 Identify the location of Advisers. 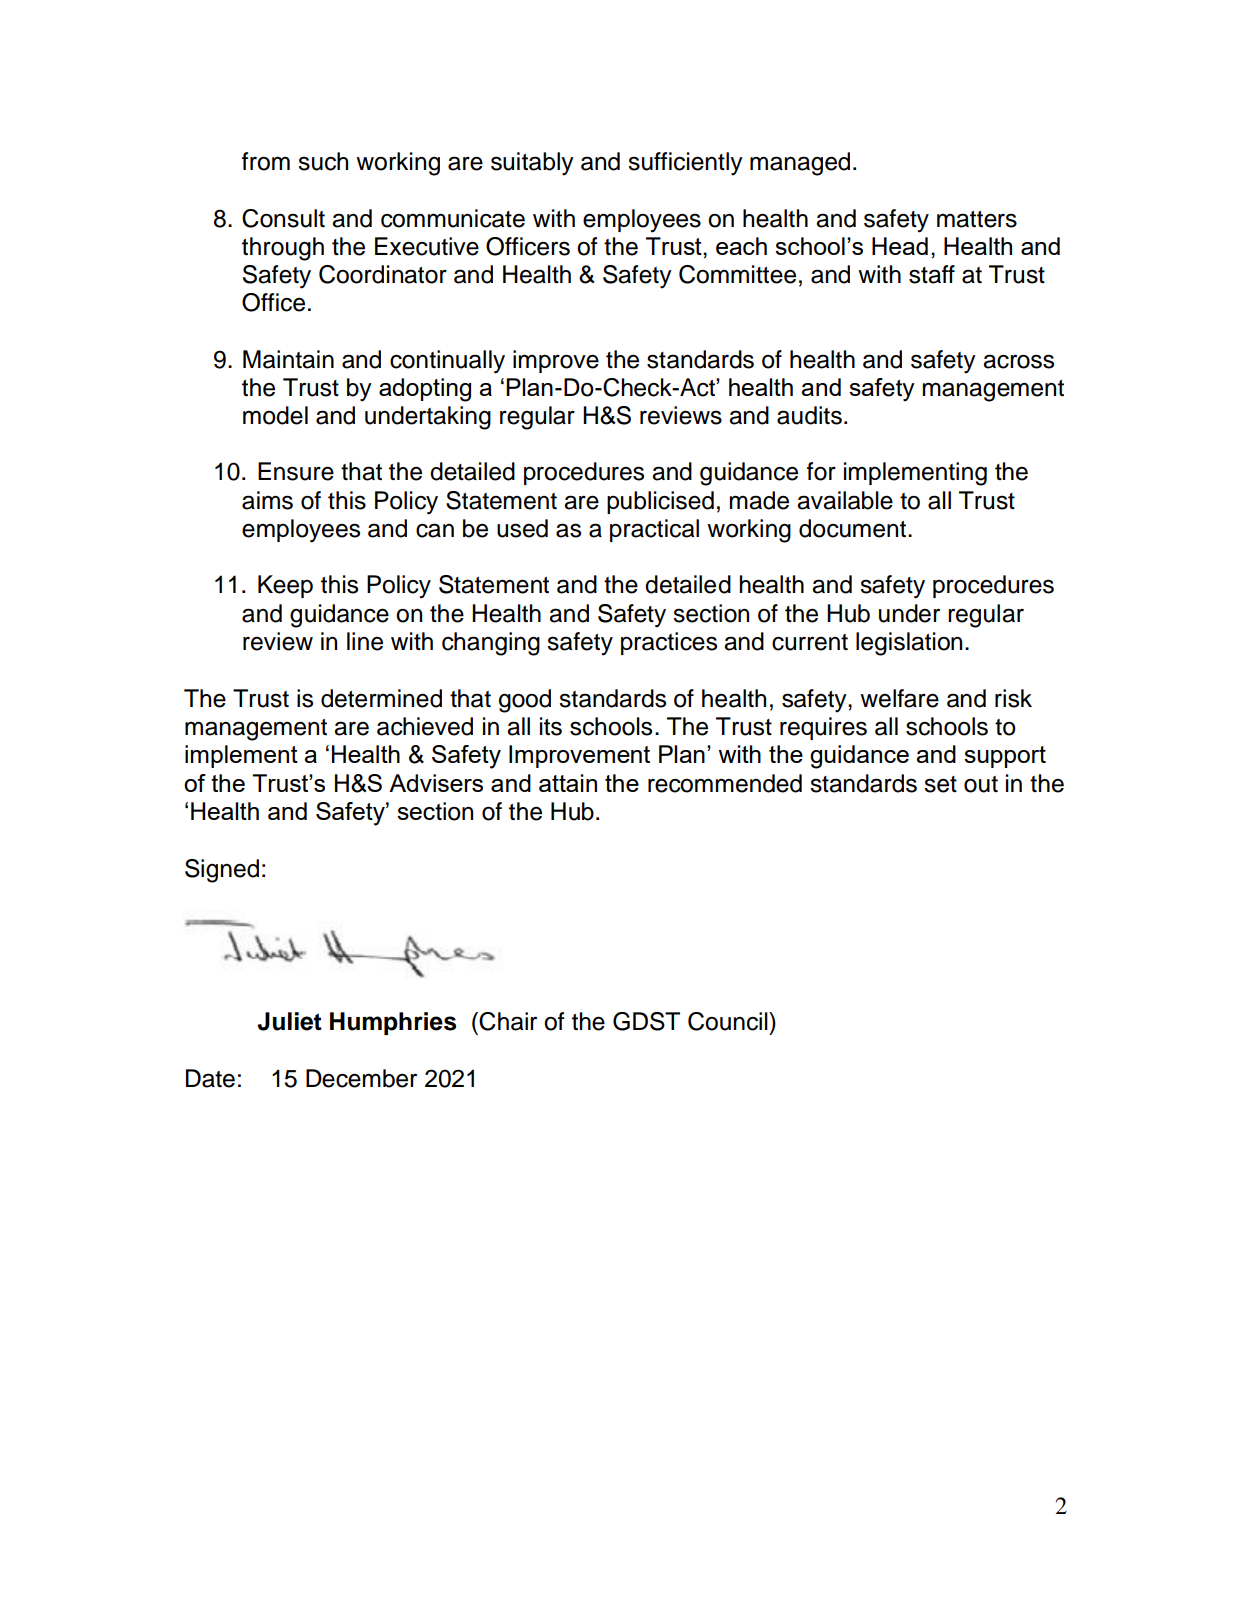
(436, 783).
